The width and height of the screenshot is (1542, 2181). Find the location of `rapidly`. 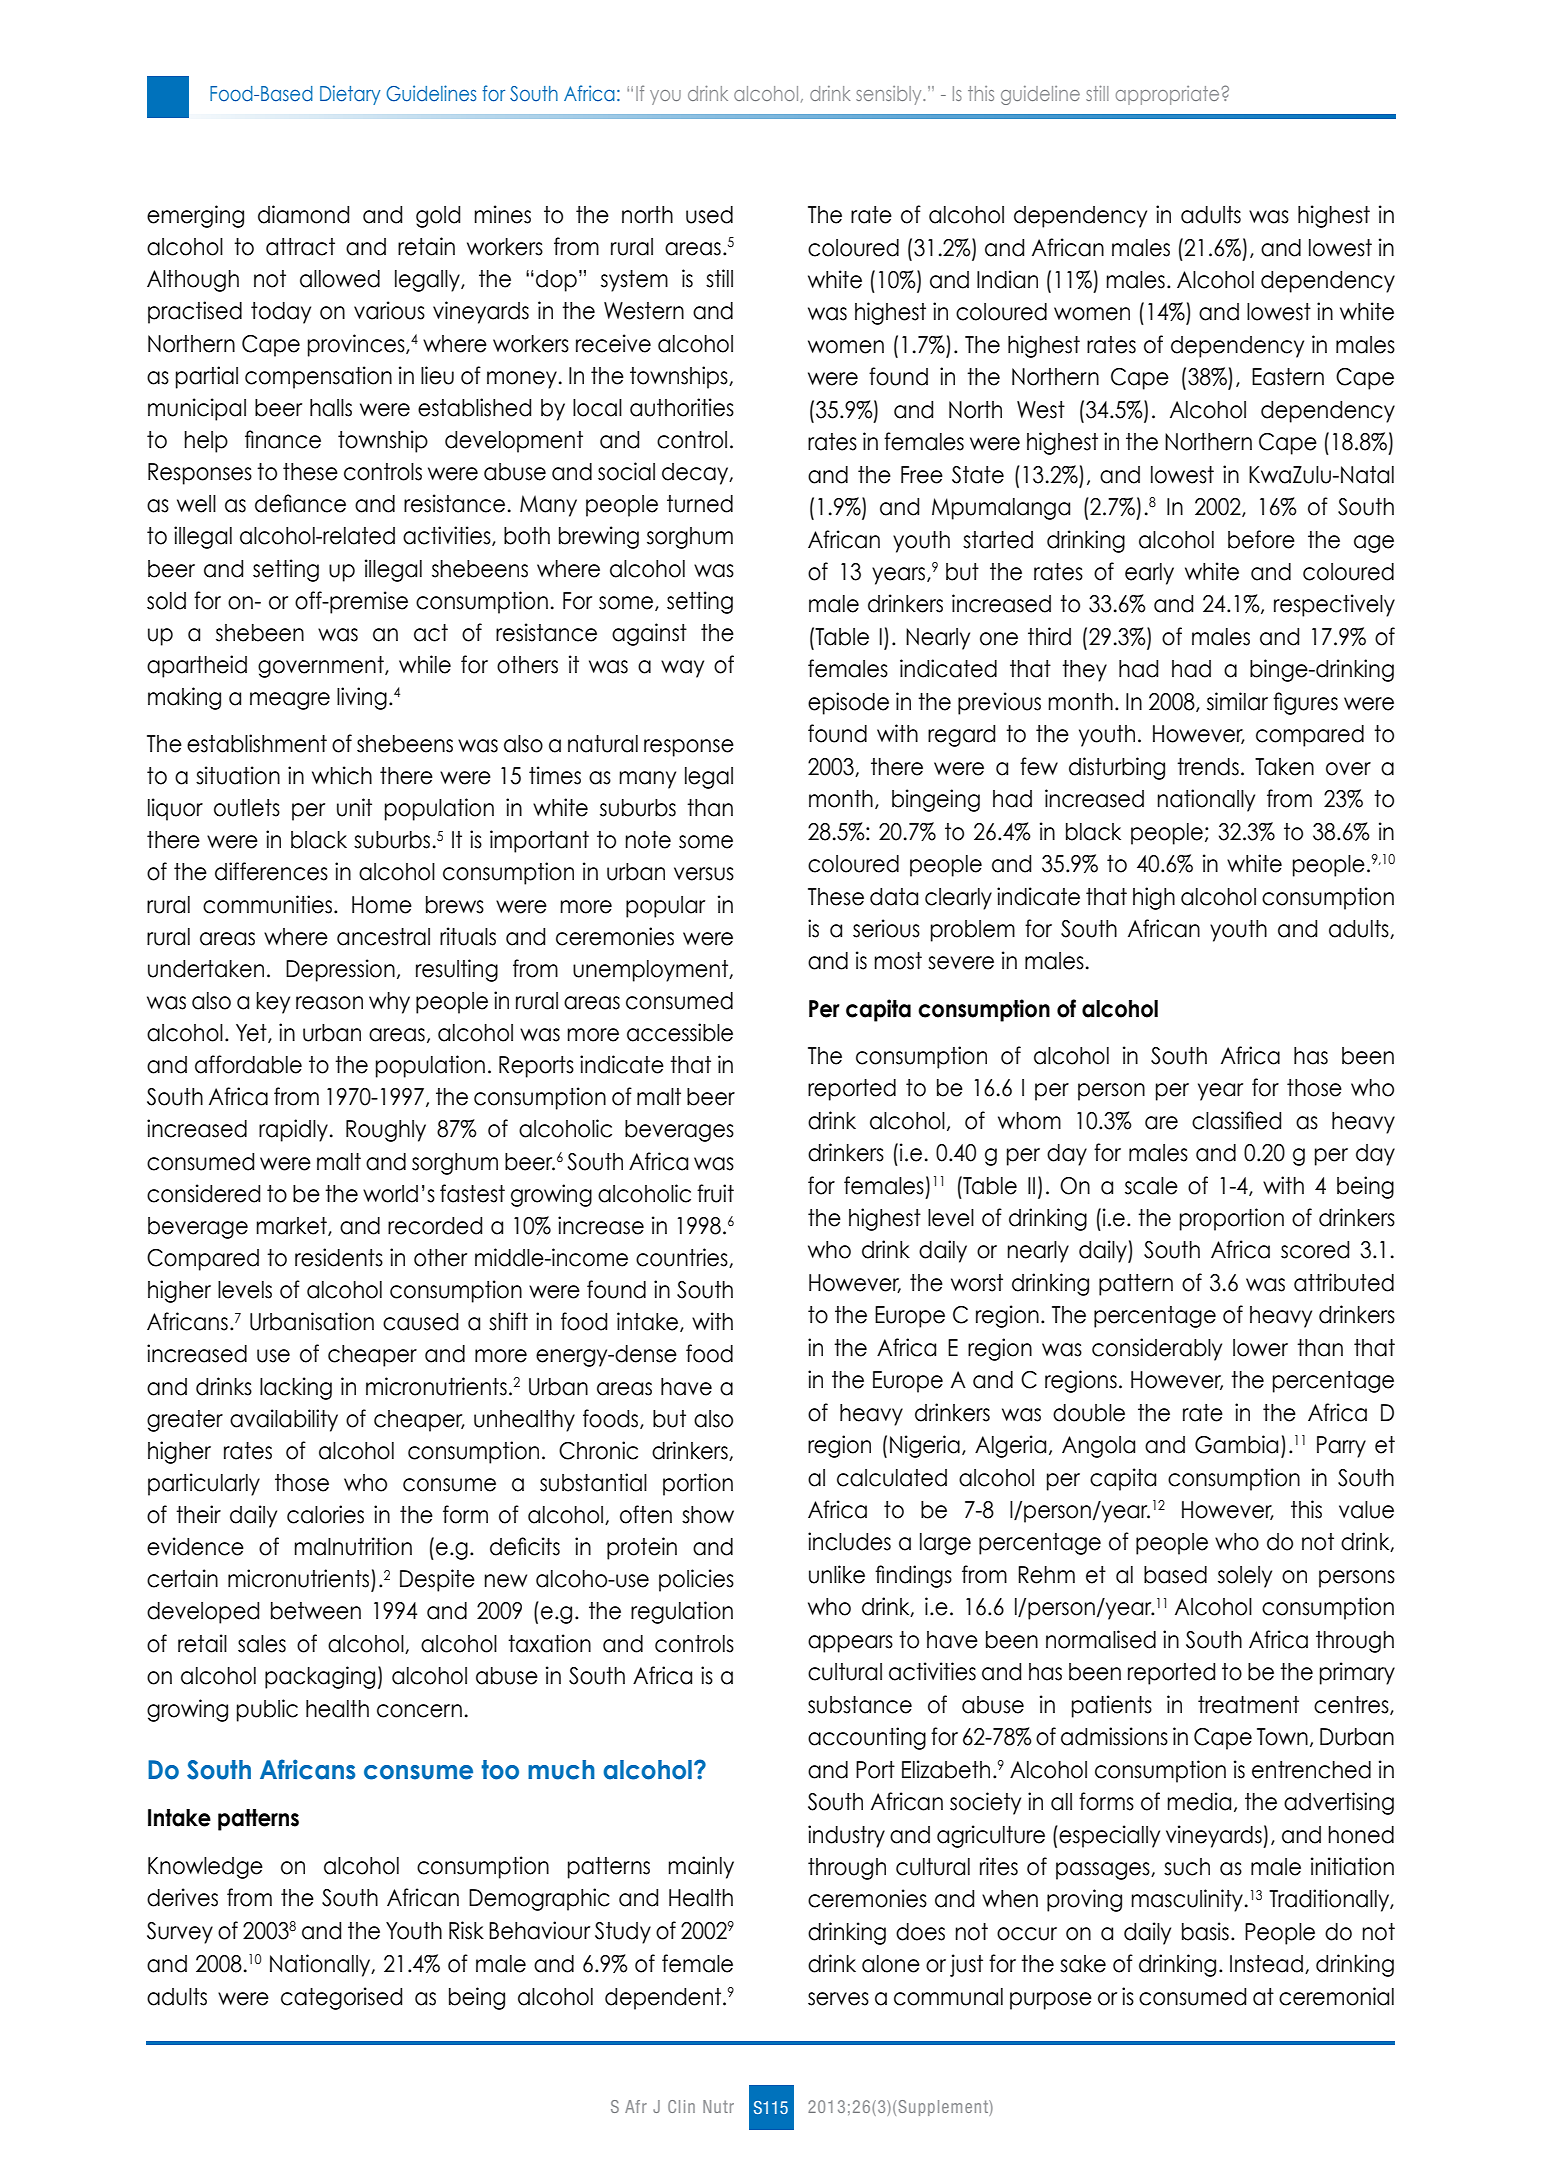

rapidly is located at coordinates (293, 1130).
